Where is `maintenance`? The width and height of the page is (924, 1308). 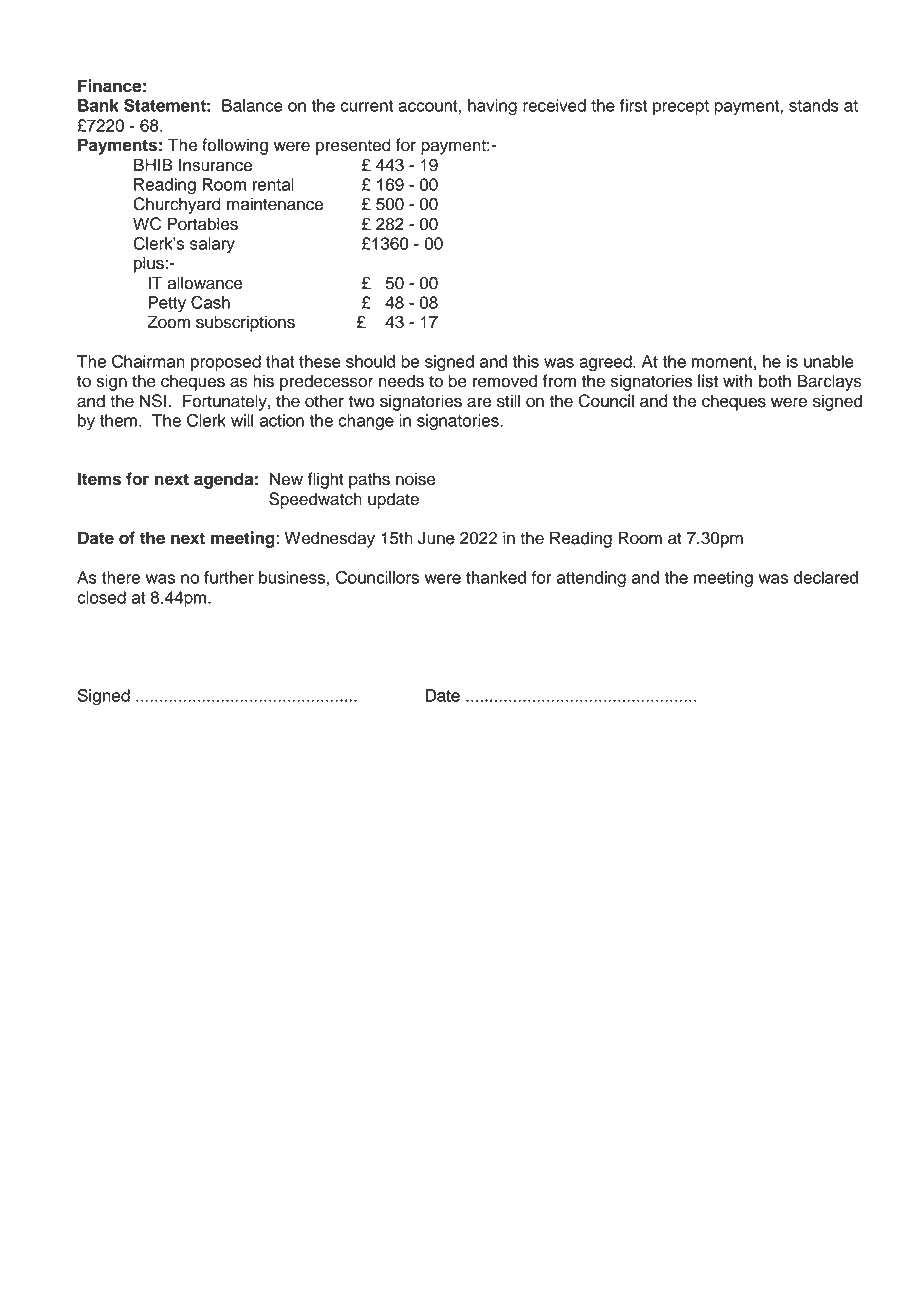
maintenance is located at coordinates (275, 204).
